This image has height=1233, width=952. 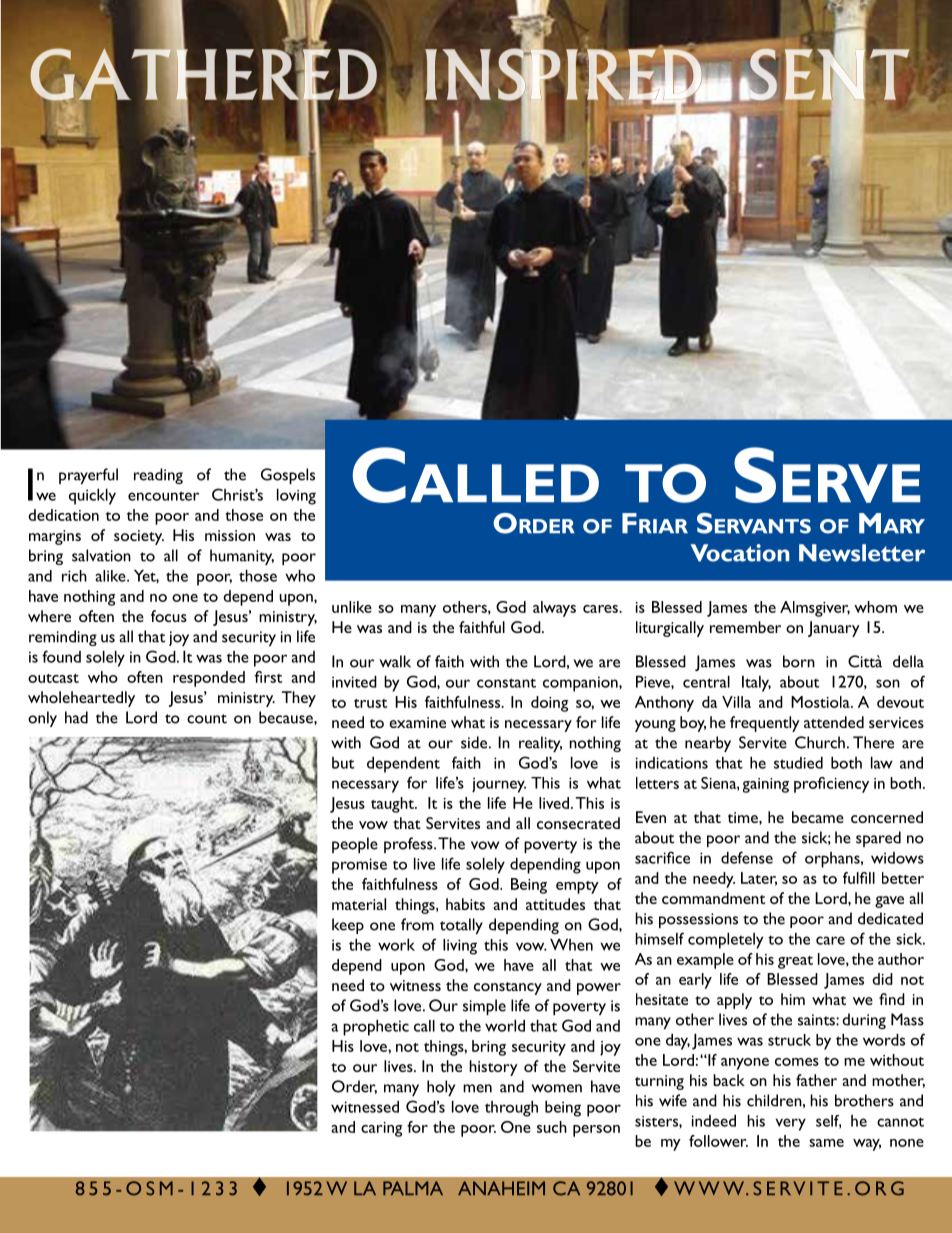 I want to click on caring, so click(x=381, y=1129).
